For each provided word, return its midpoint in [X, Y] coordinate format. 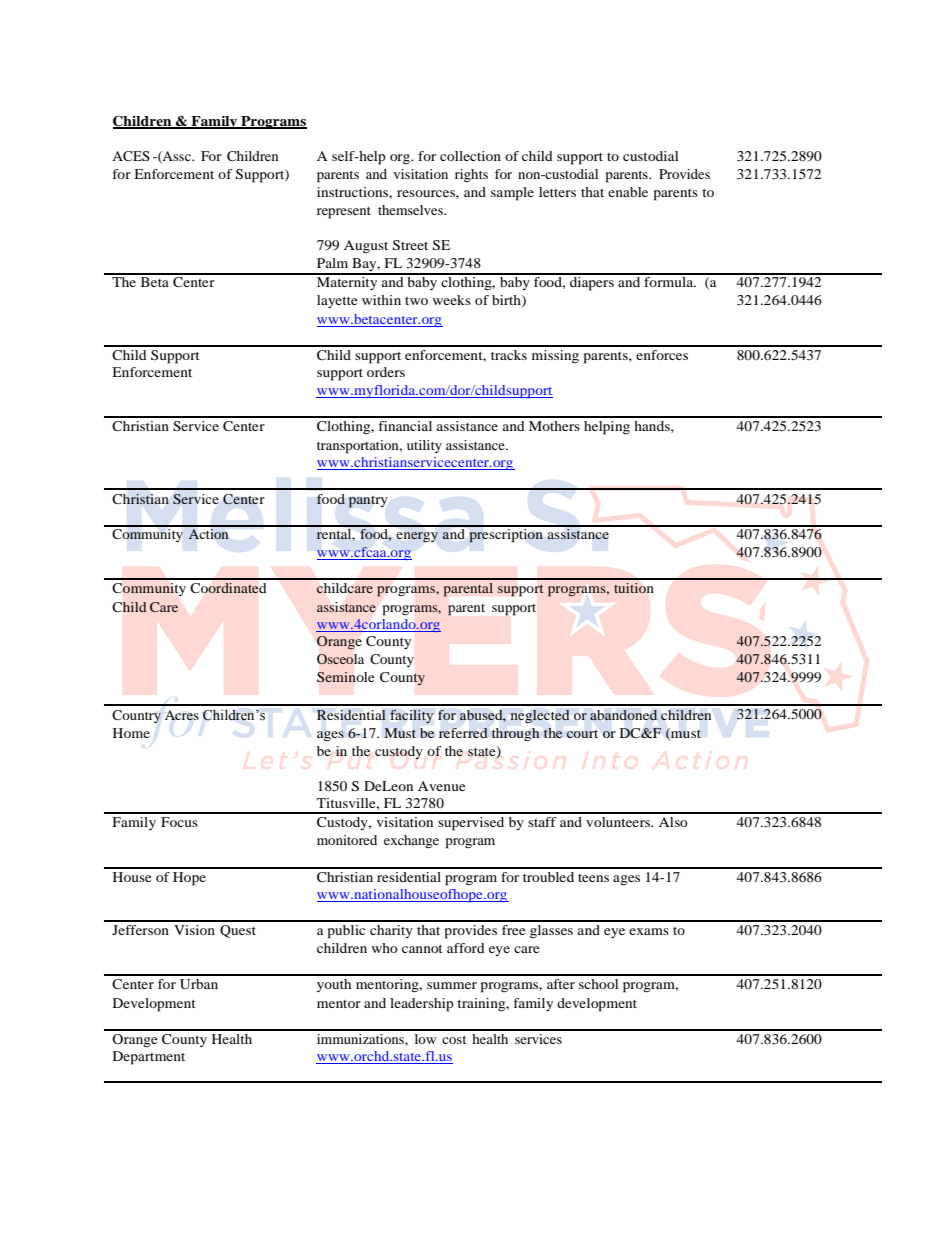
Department [149, 1058]
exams [649, 931]
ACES [131, 156]
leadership [422, 1005]
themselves [411, 210]
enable [628, 192]
